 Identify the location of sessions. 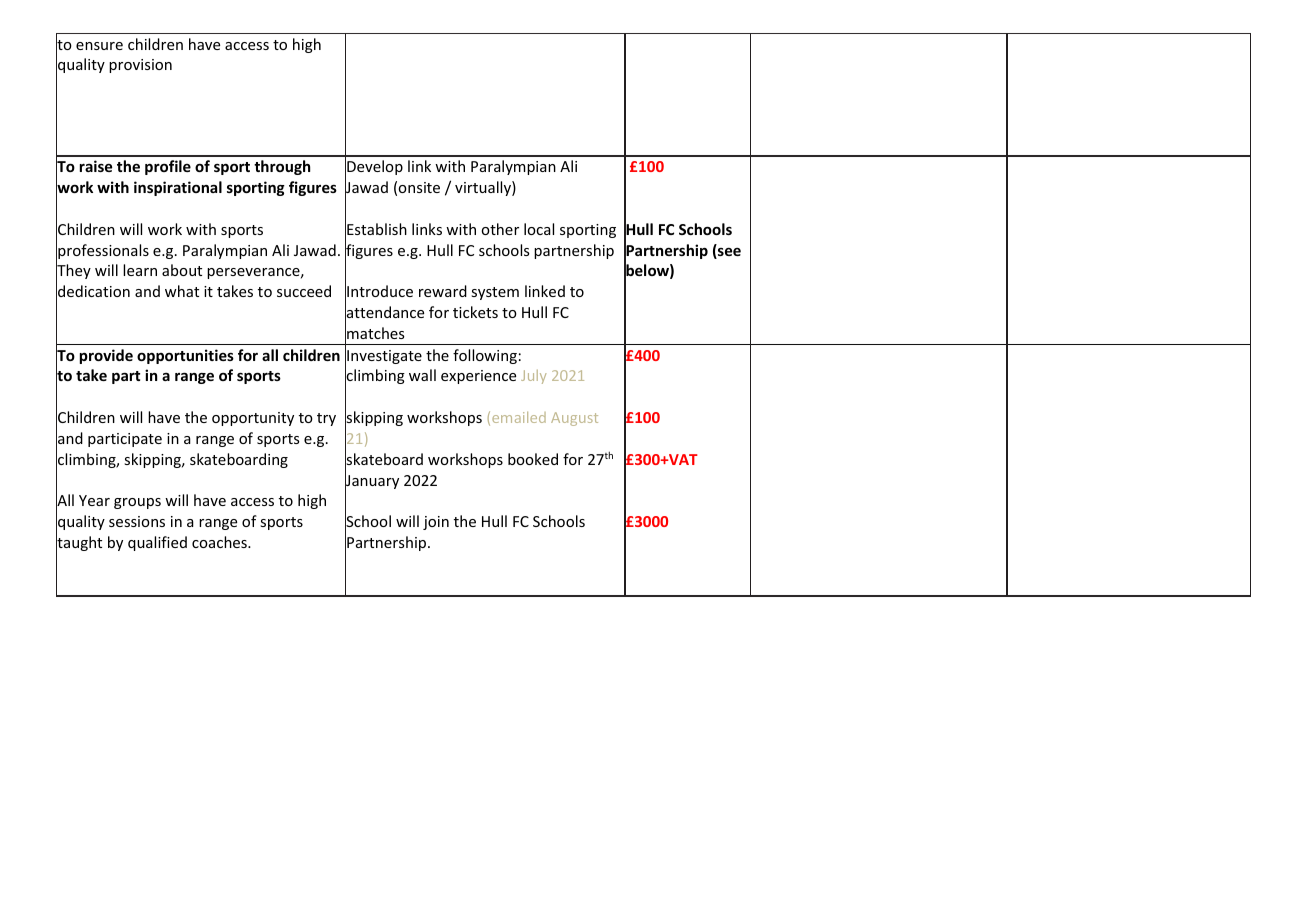
(137, 521).
